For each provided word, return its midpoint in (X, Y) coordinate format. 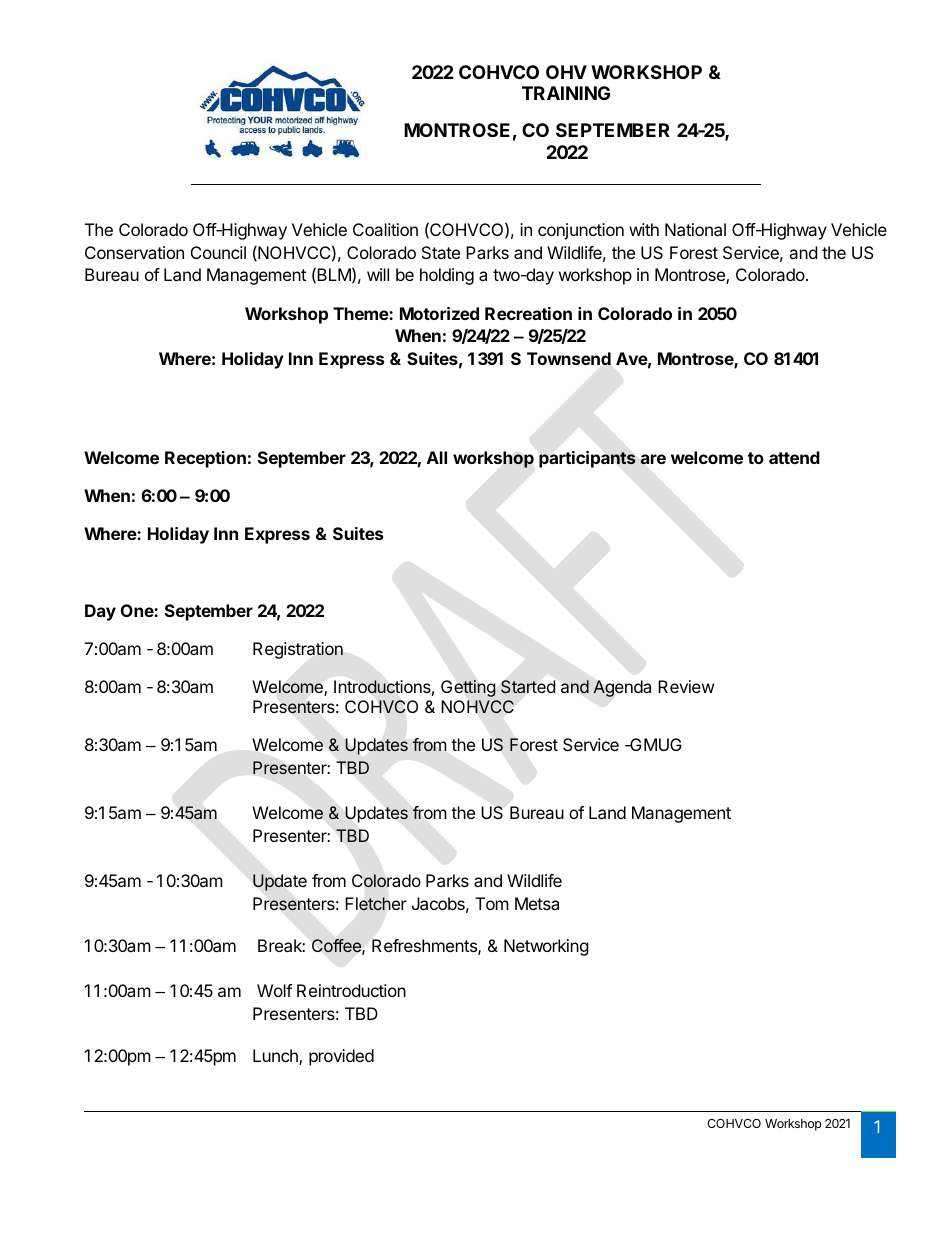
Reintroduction (351, 990)
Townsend (569, 359)
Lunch (276, 1057)
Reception (205, 459)
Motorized (439, 313)
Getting (468, 688)
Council (218, 252)
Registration (298, 650)
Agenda (622, 688)
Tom (492, 903)
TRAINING (566, 93)
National (695, 229)
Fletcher (376, 904)
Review (686, 686)
